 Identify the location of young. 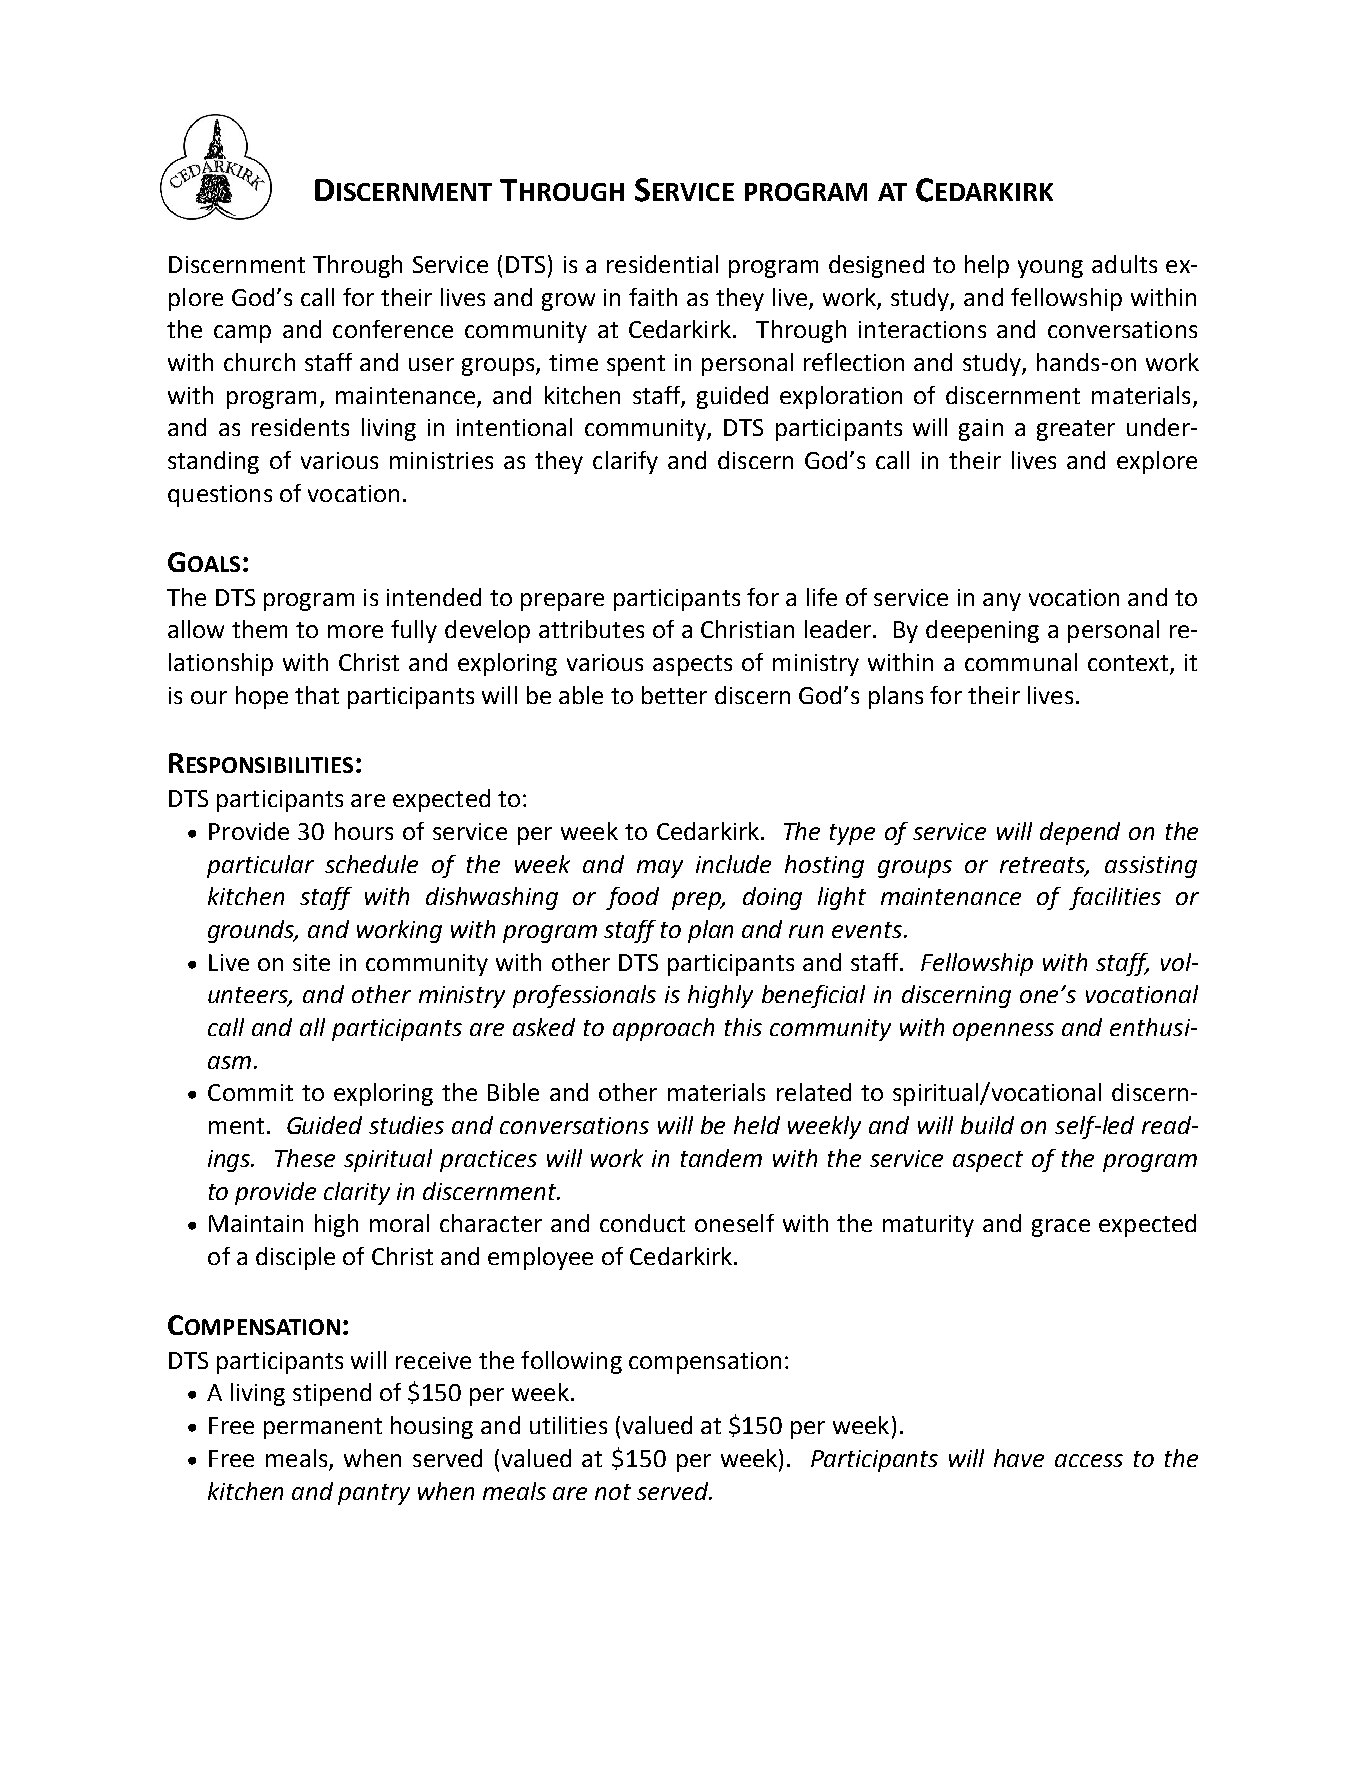
(1050, 269).
